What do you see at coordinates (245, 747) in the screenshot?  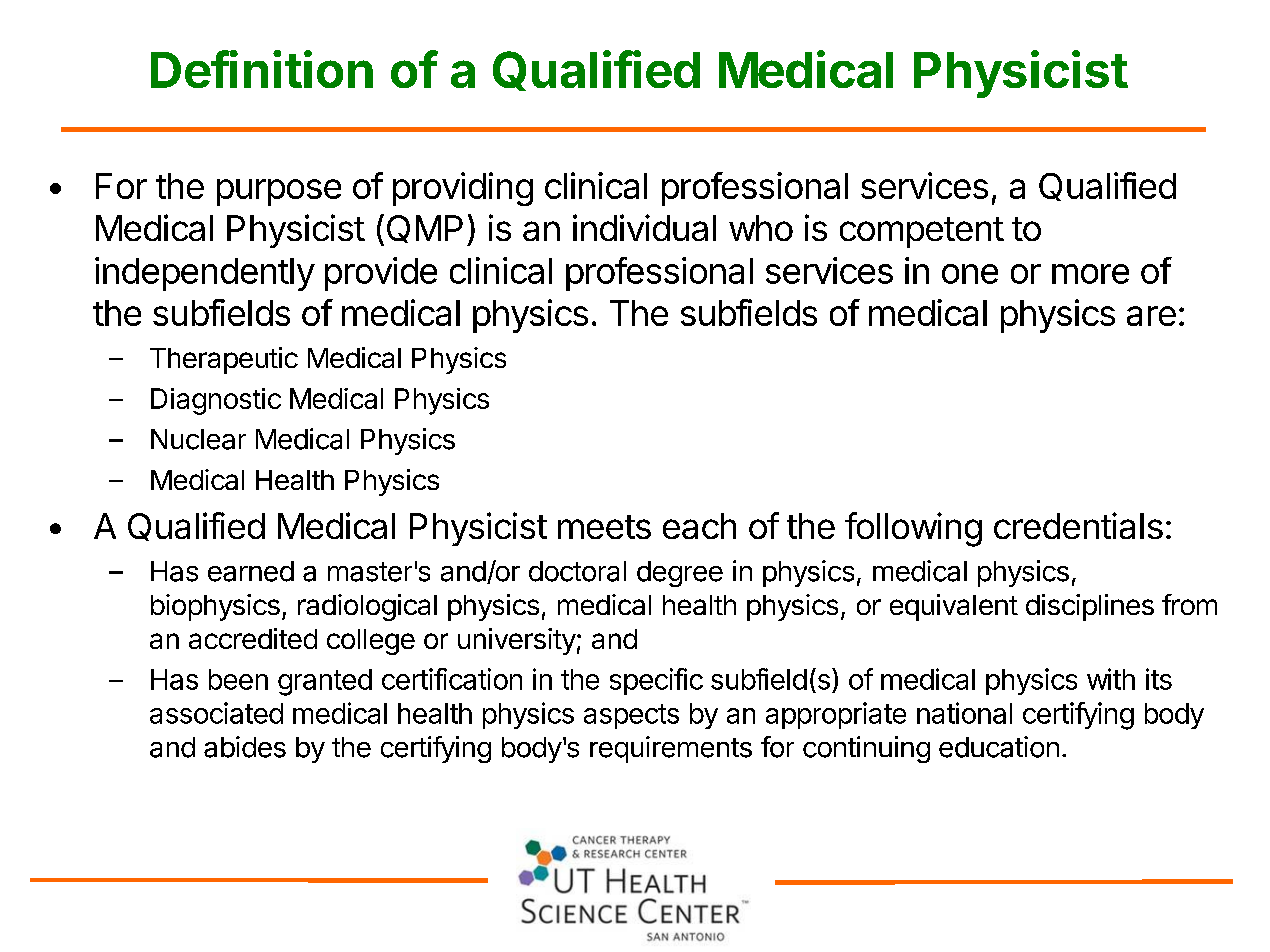 I see `abides` at bounding box center [245, 747].
